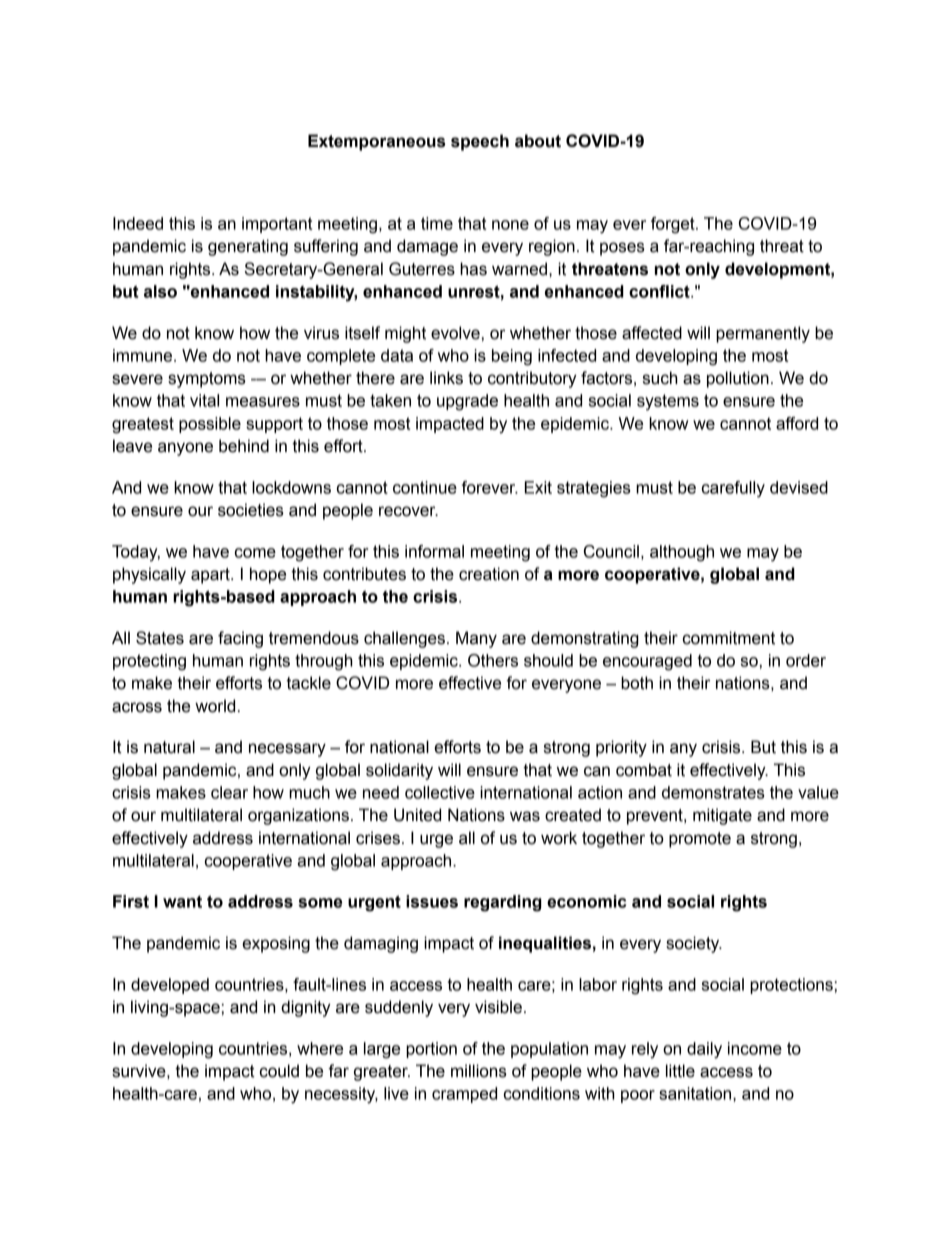 This screenshot has height=1233, width=952. I want to click on continue, so click(425, 487).
